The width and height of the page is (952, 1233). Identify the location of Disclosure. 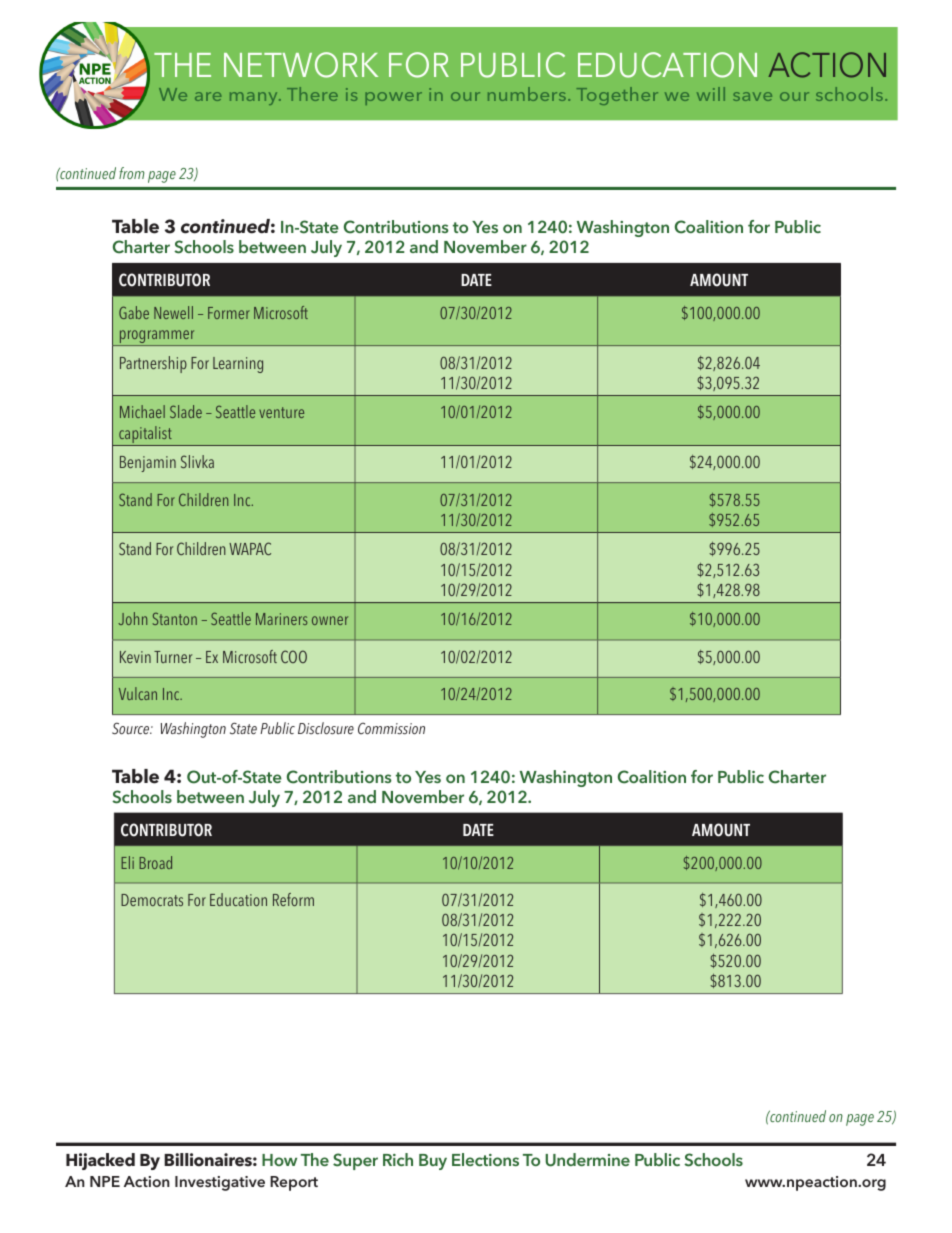
(326, 728).
